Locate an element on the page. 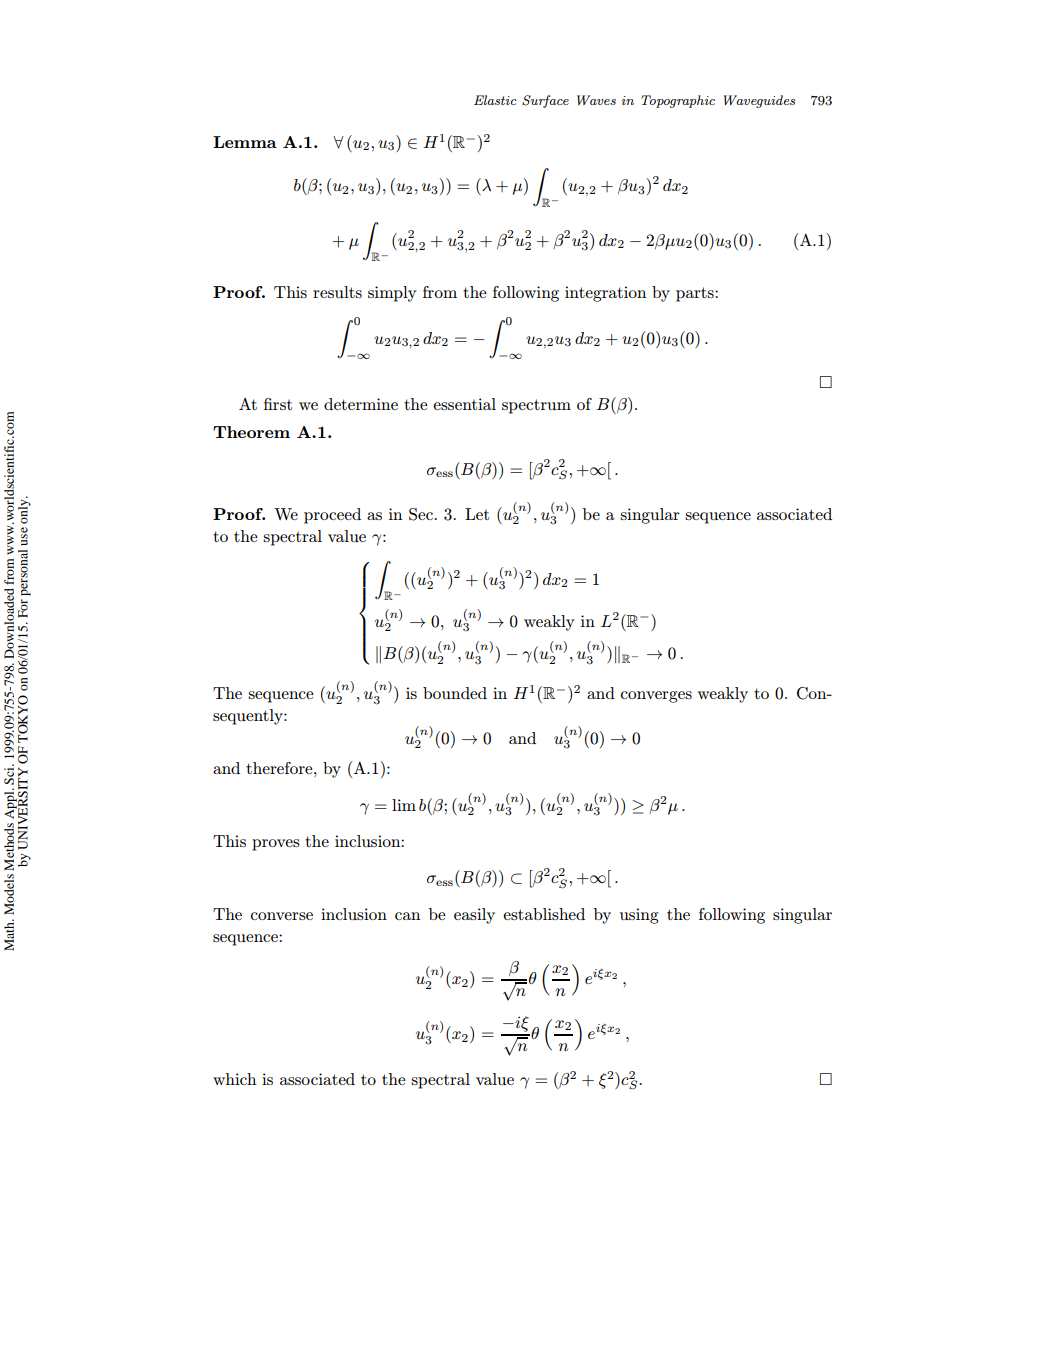 This image has height=1363, width=1053. easily is located at coordinates (474, 916).
